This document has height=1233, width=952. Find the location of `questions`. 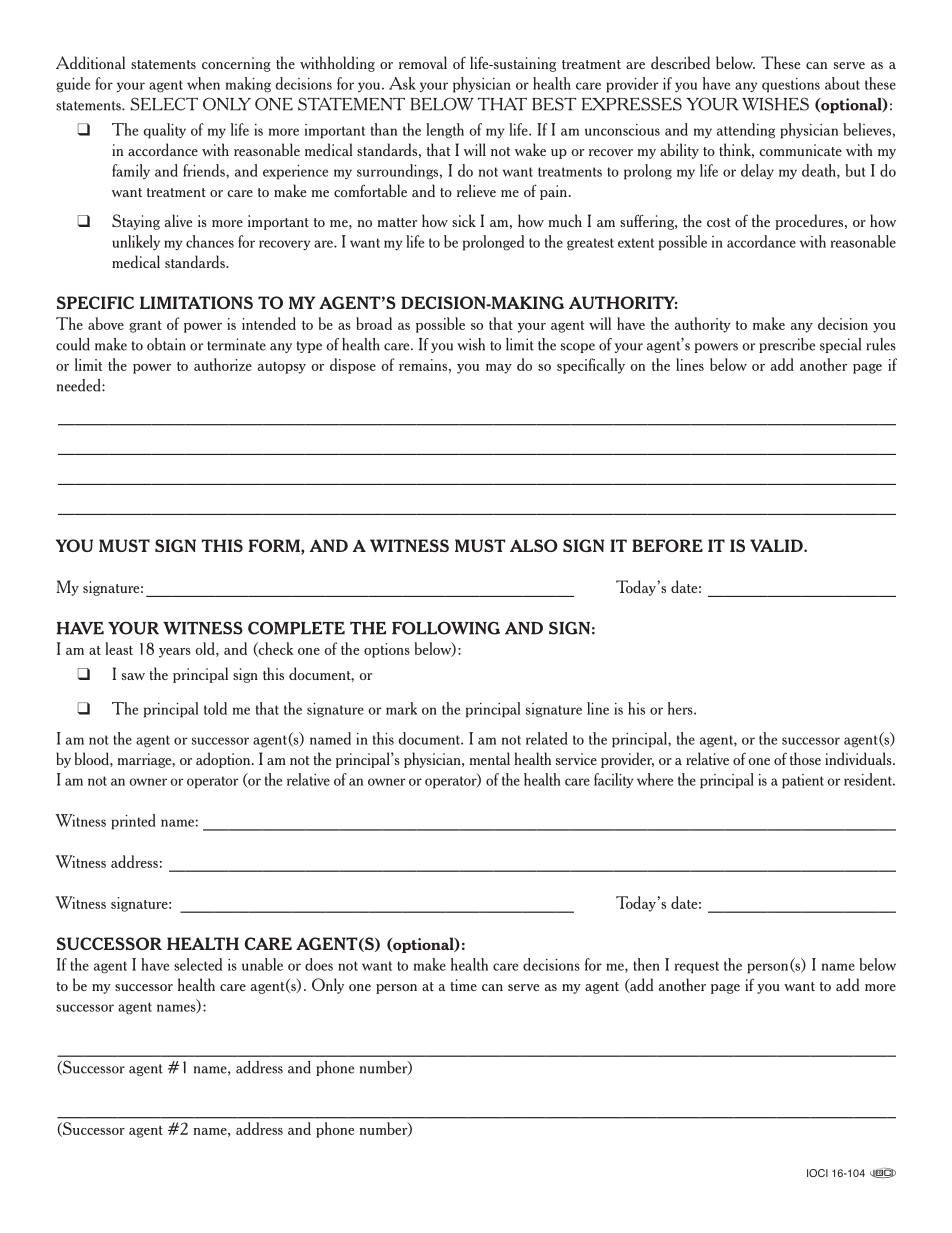

questions is located at coordinates (791, 85).
